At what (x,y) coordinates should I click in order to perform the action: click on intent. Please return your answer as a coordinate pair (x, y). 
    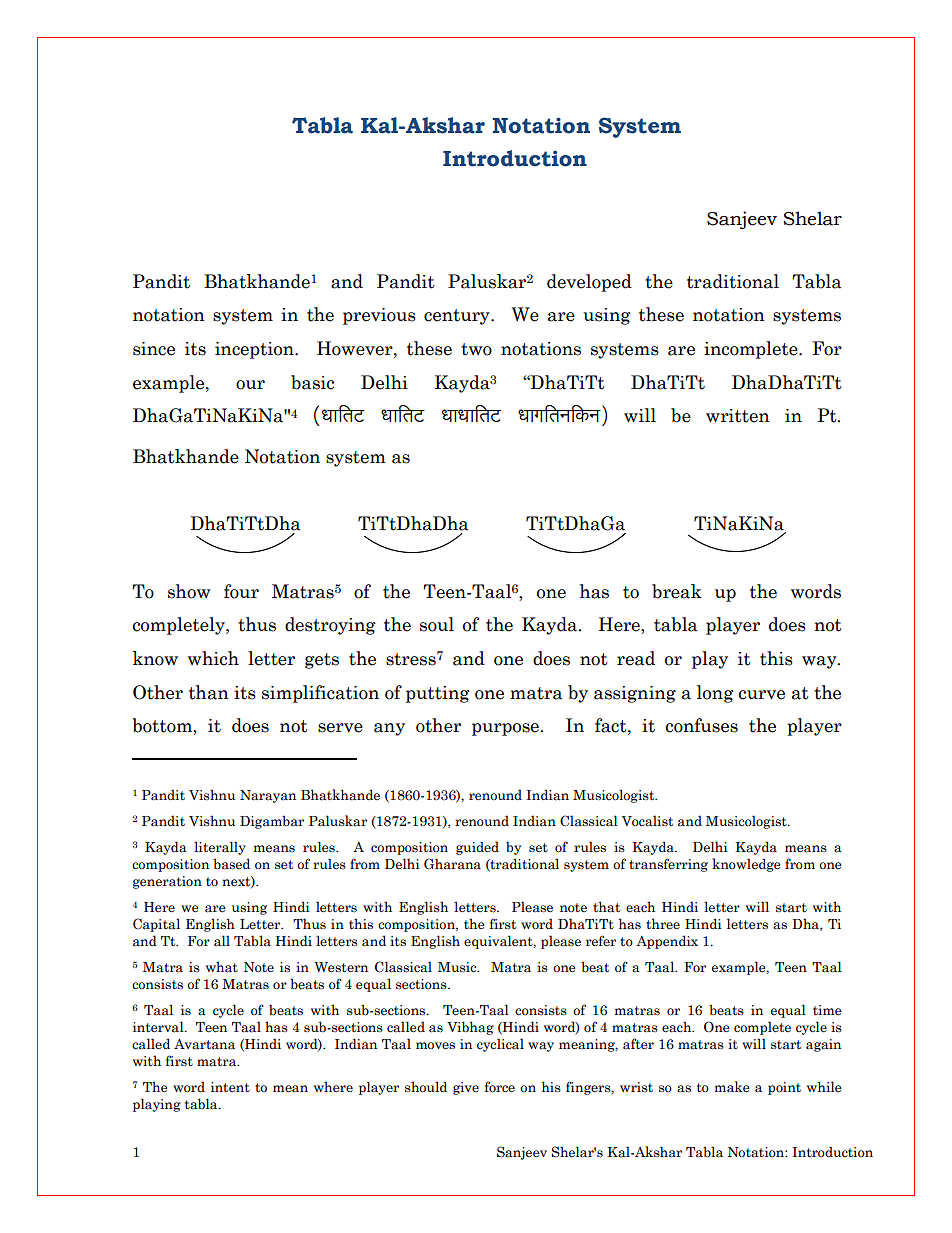
    Looking at the image, I should click on (230, 1087).
